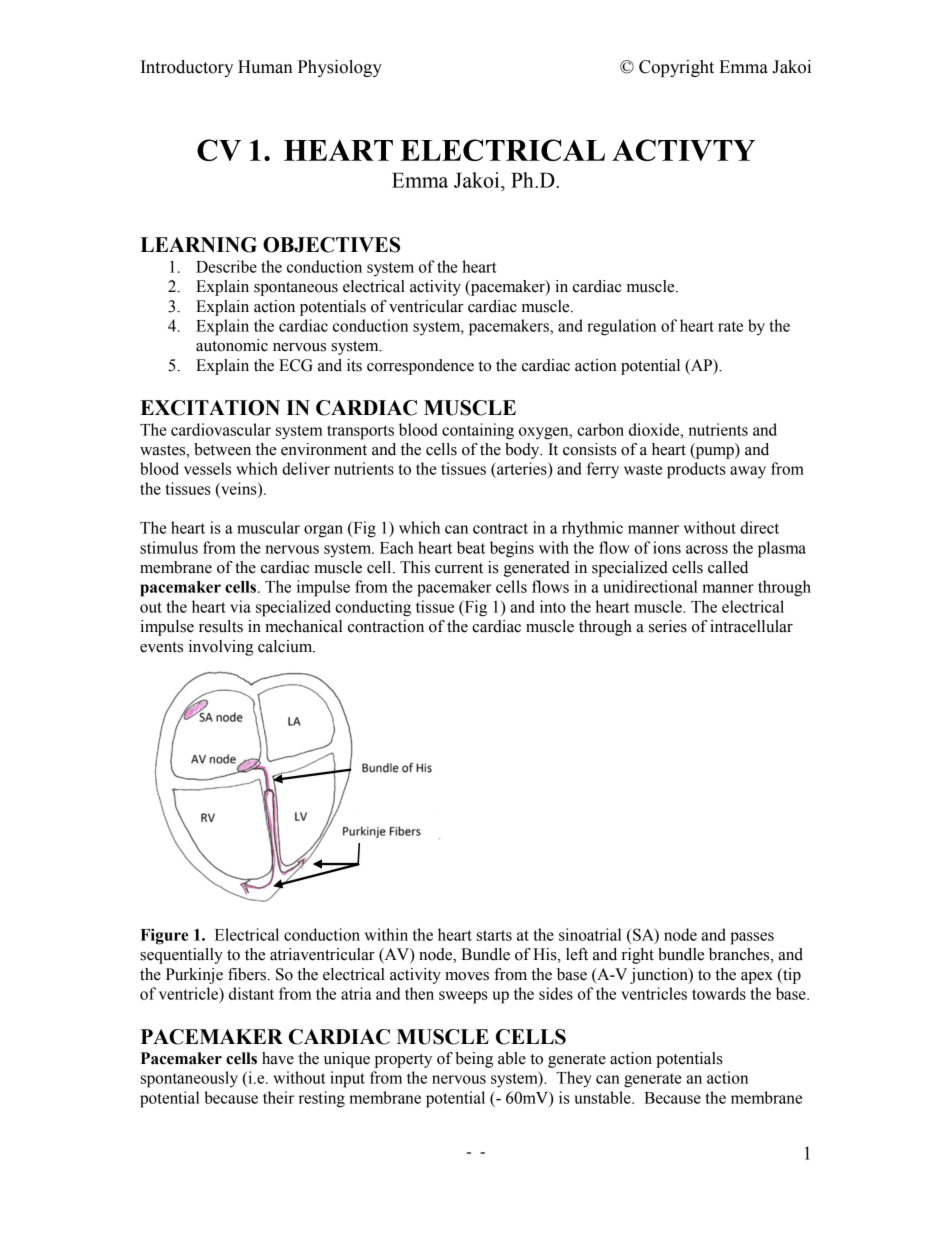  I want to click on into, so click(553, 606).
